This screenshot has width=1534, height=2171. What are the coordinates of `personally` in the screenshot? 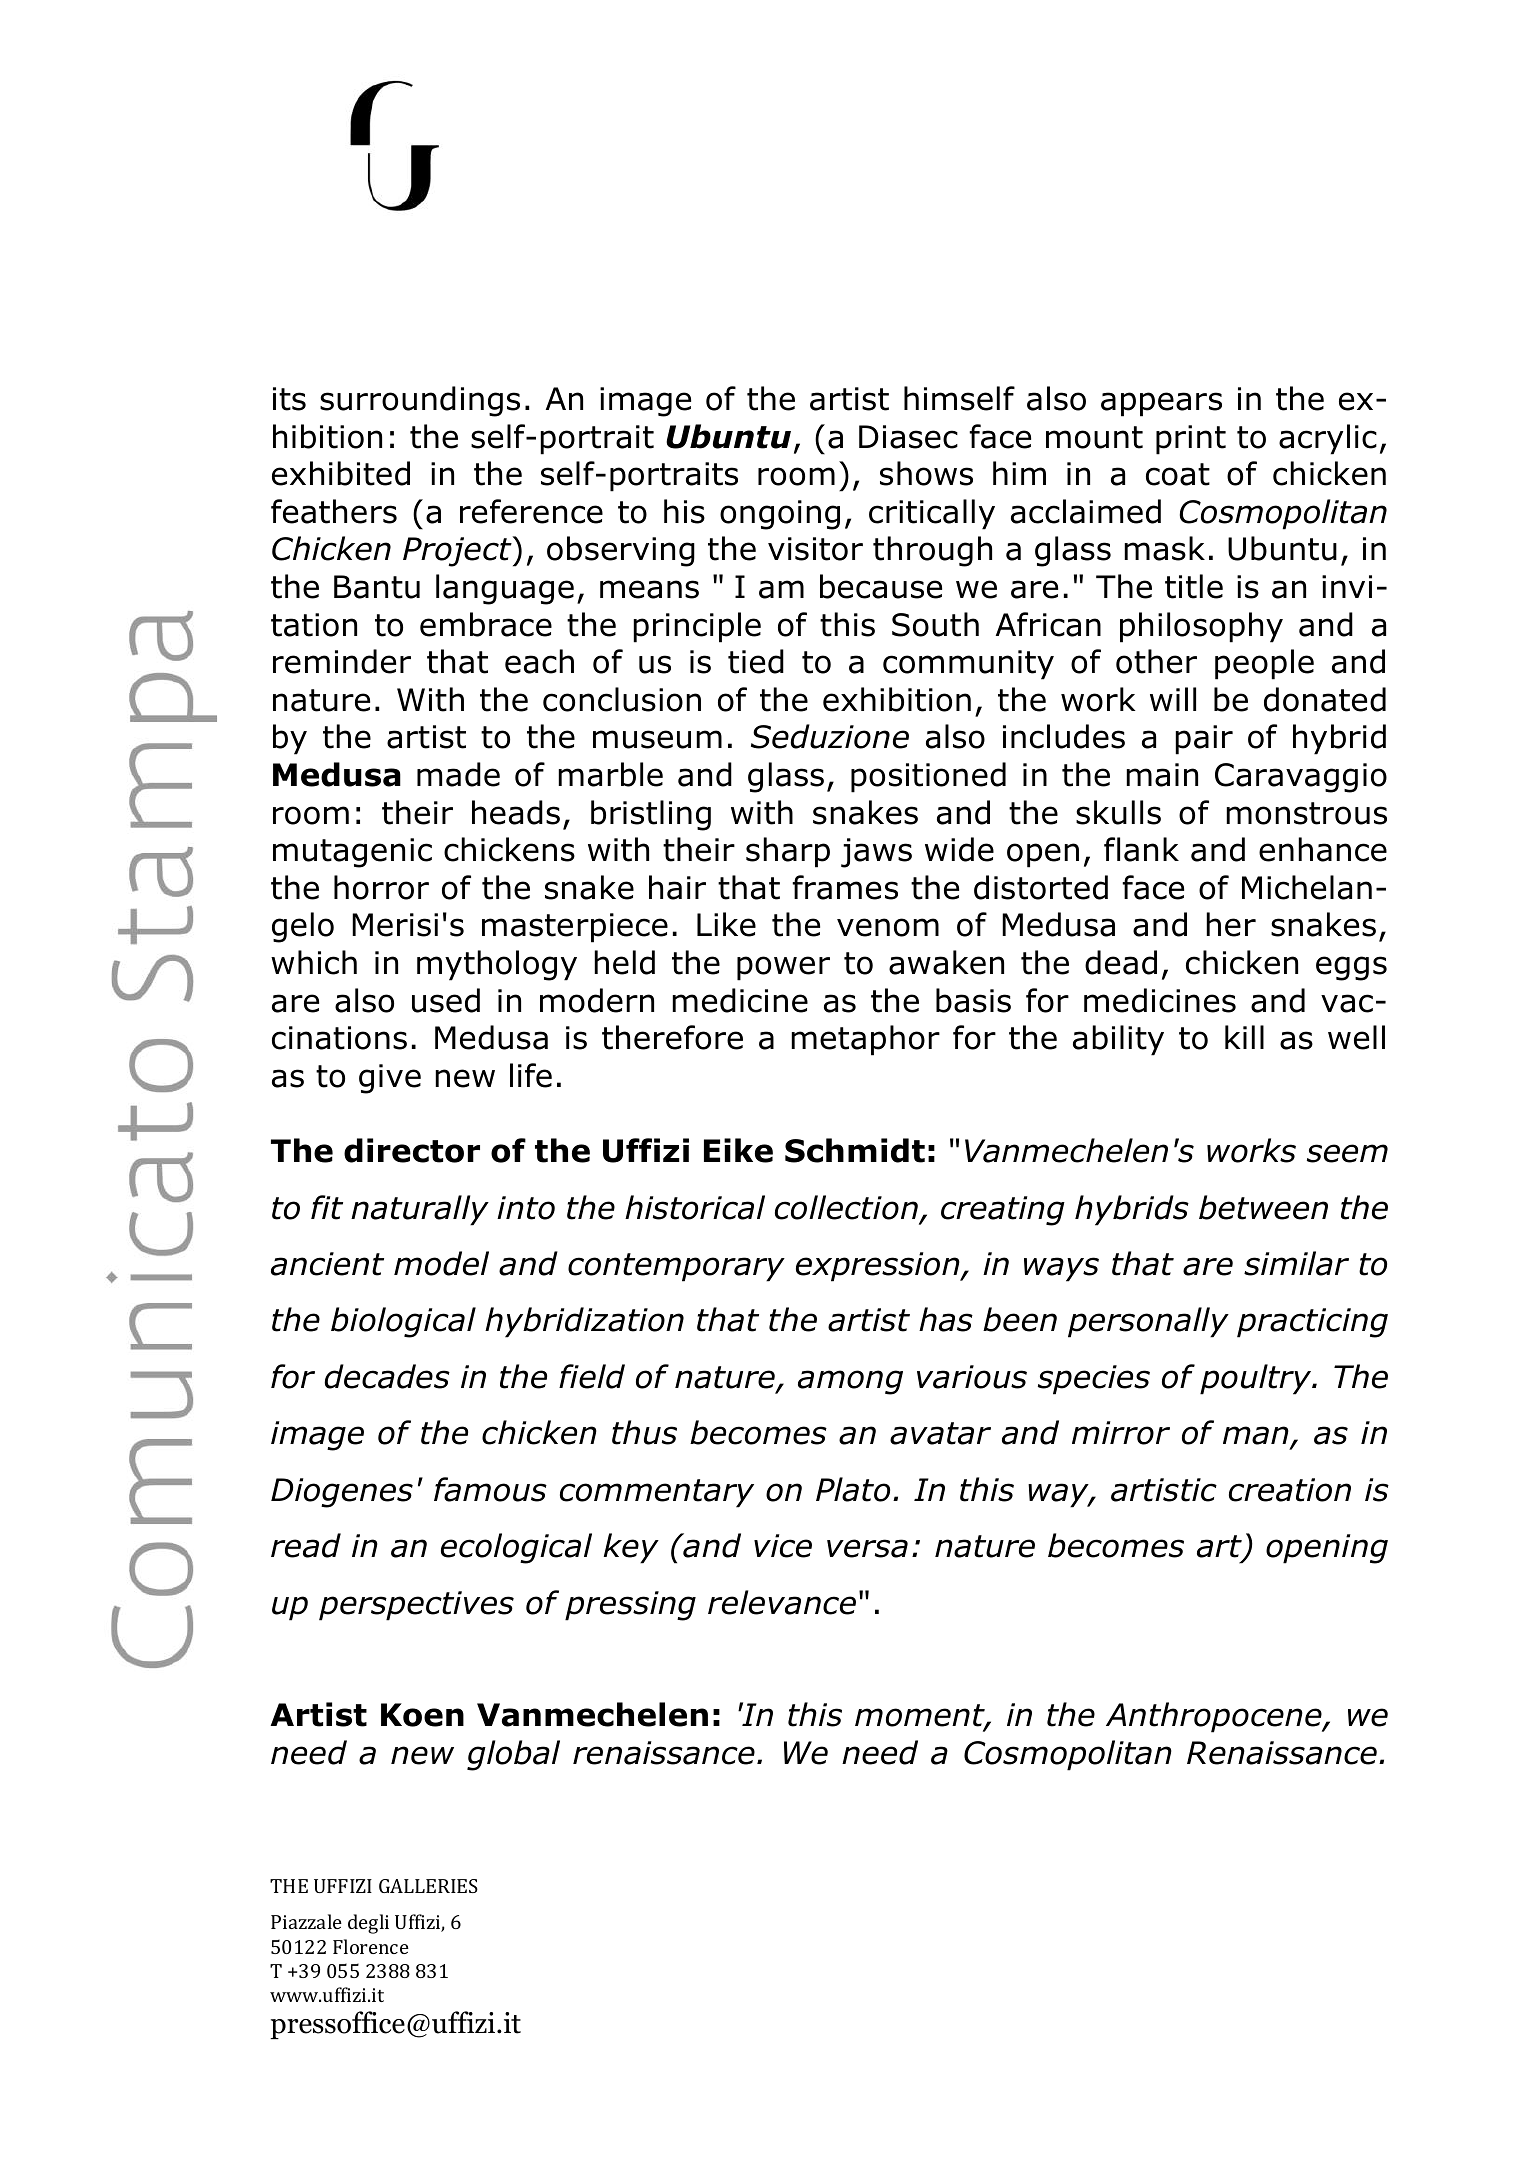 It's located at (1148, 1322).
